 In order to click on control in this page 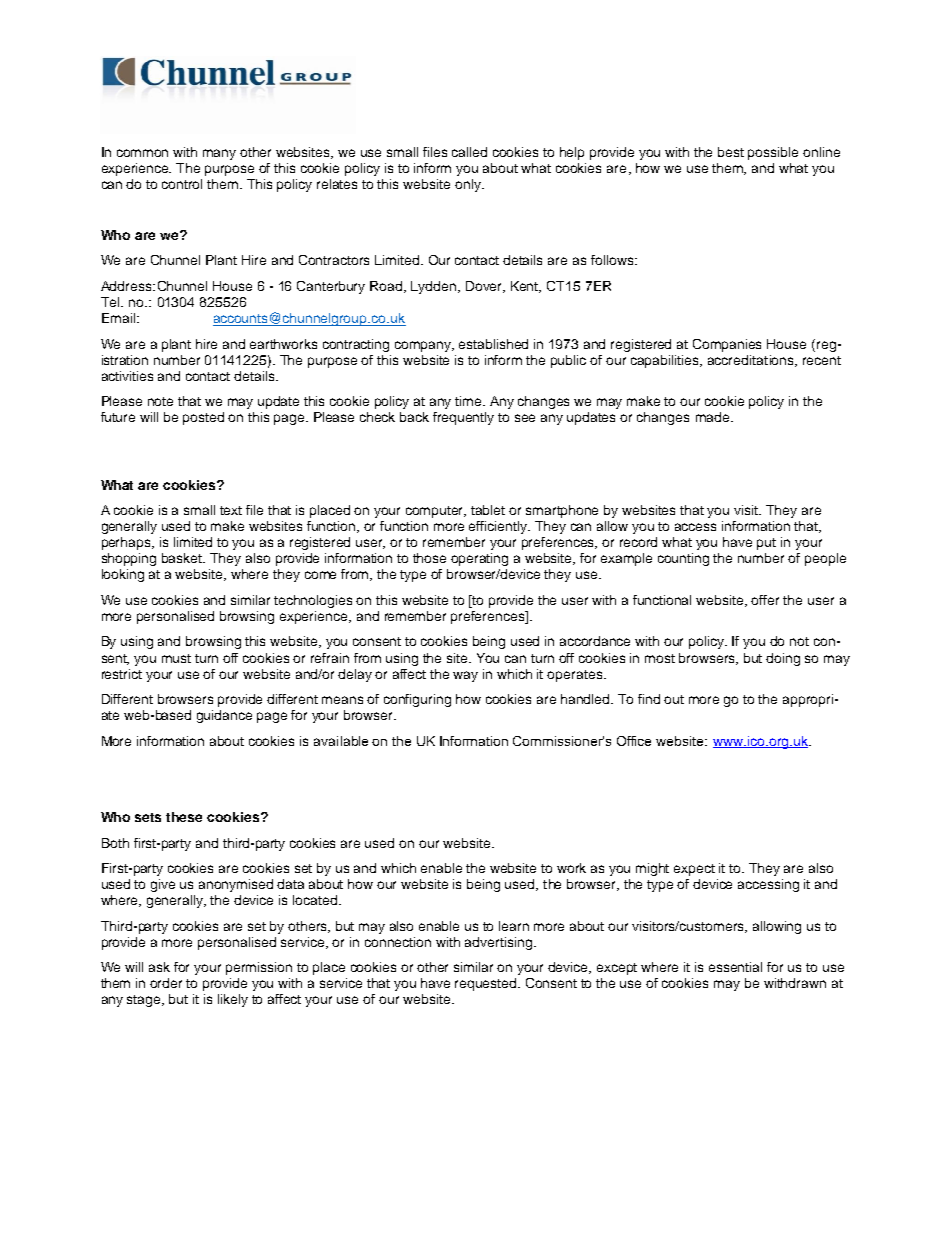, I will do `click(182, 184)`.
